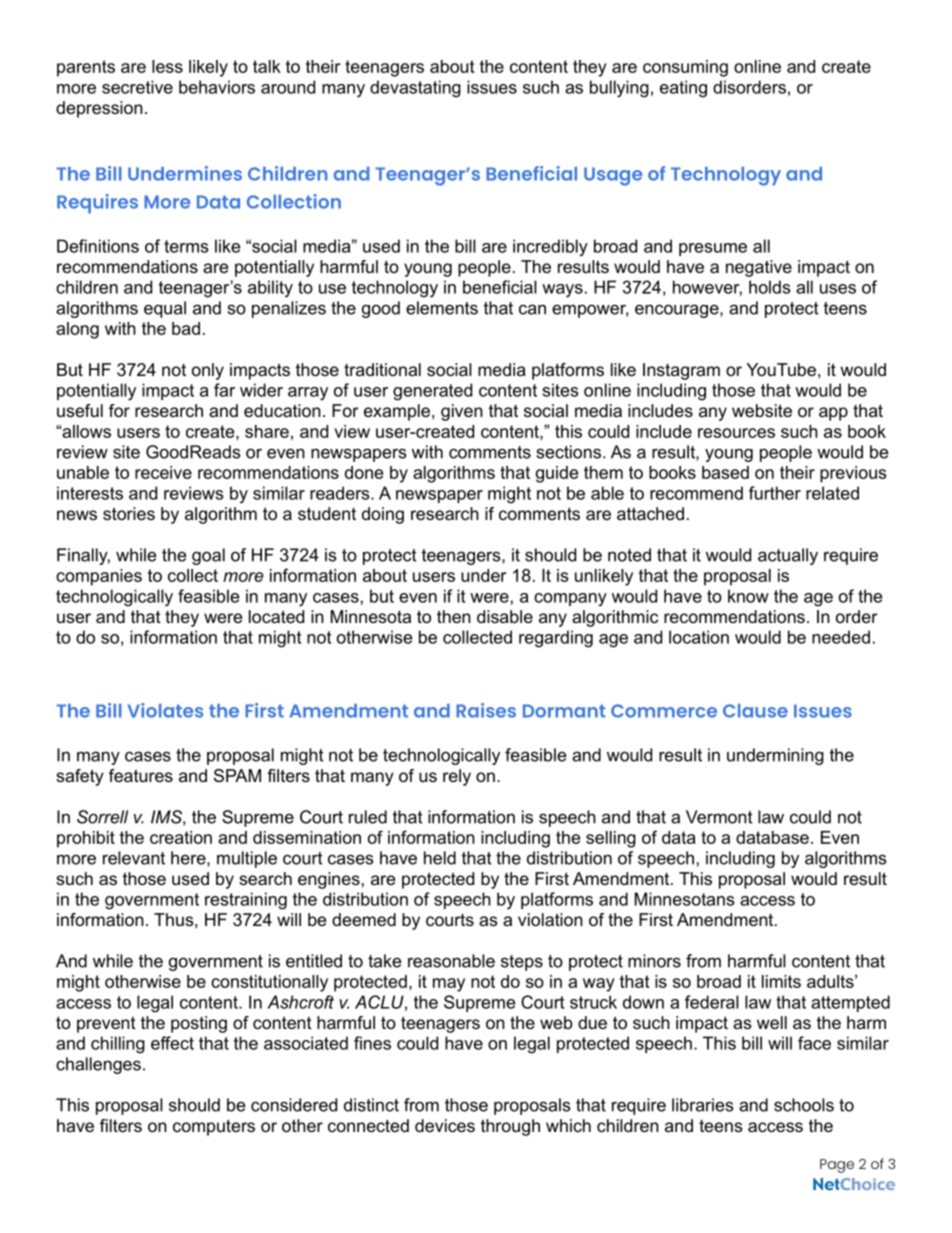 The height and width of the screenshot is (1233, 952). I want to click on devices, so click(445, 1125).
